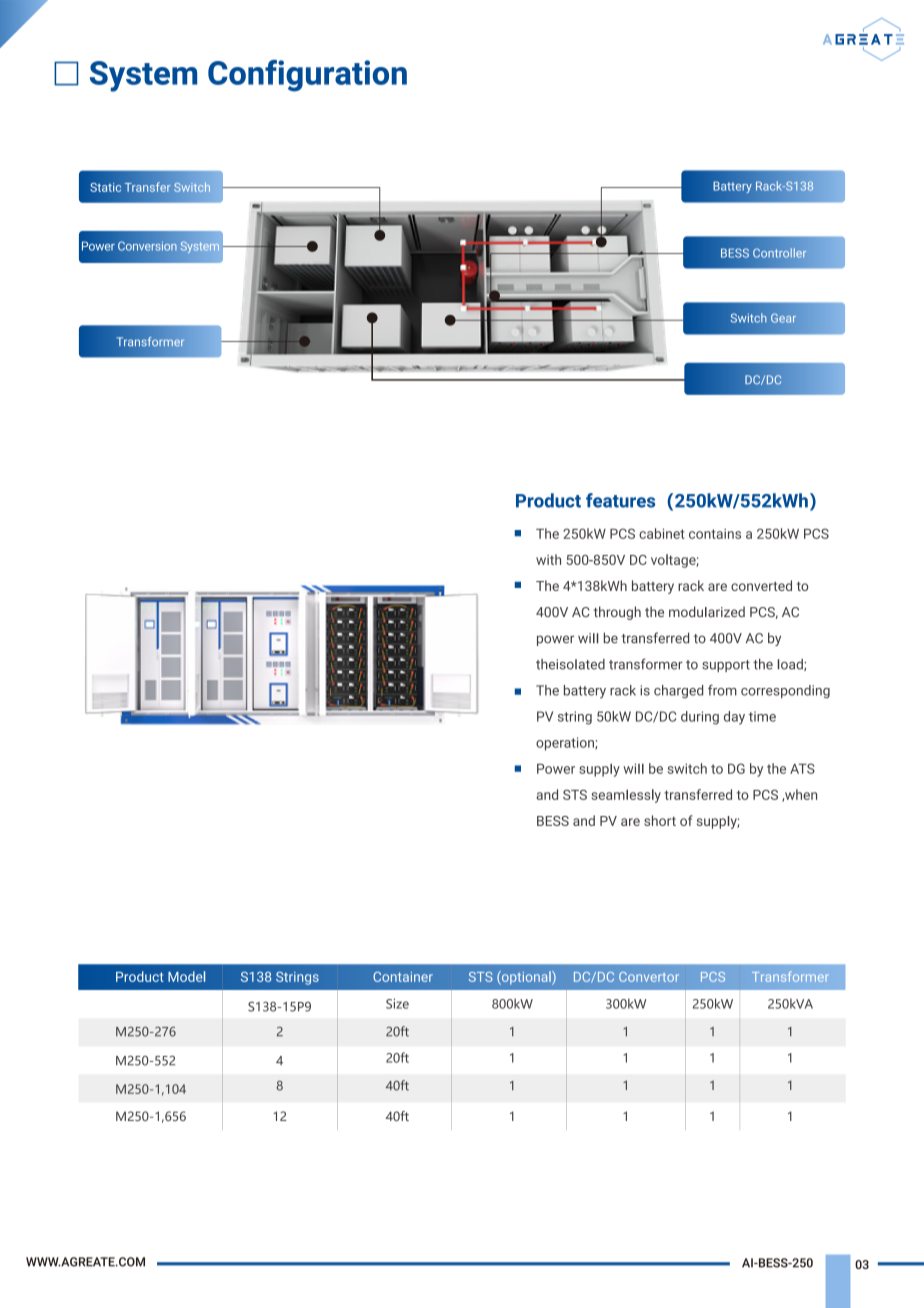 Image resolution: width=924 pixels, height=1308 pixels. What do you see at coordinates (186, 976) in the image?
I see `Model` at bounding box center [186, 976].
